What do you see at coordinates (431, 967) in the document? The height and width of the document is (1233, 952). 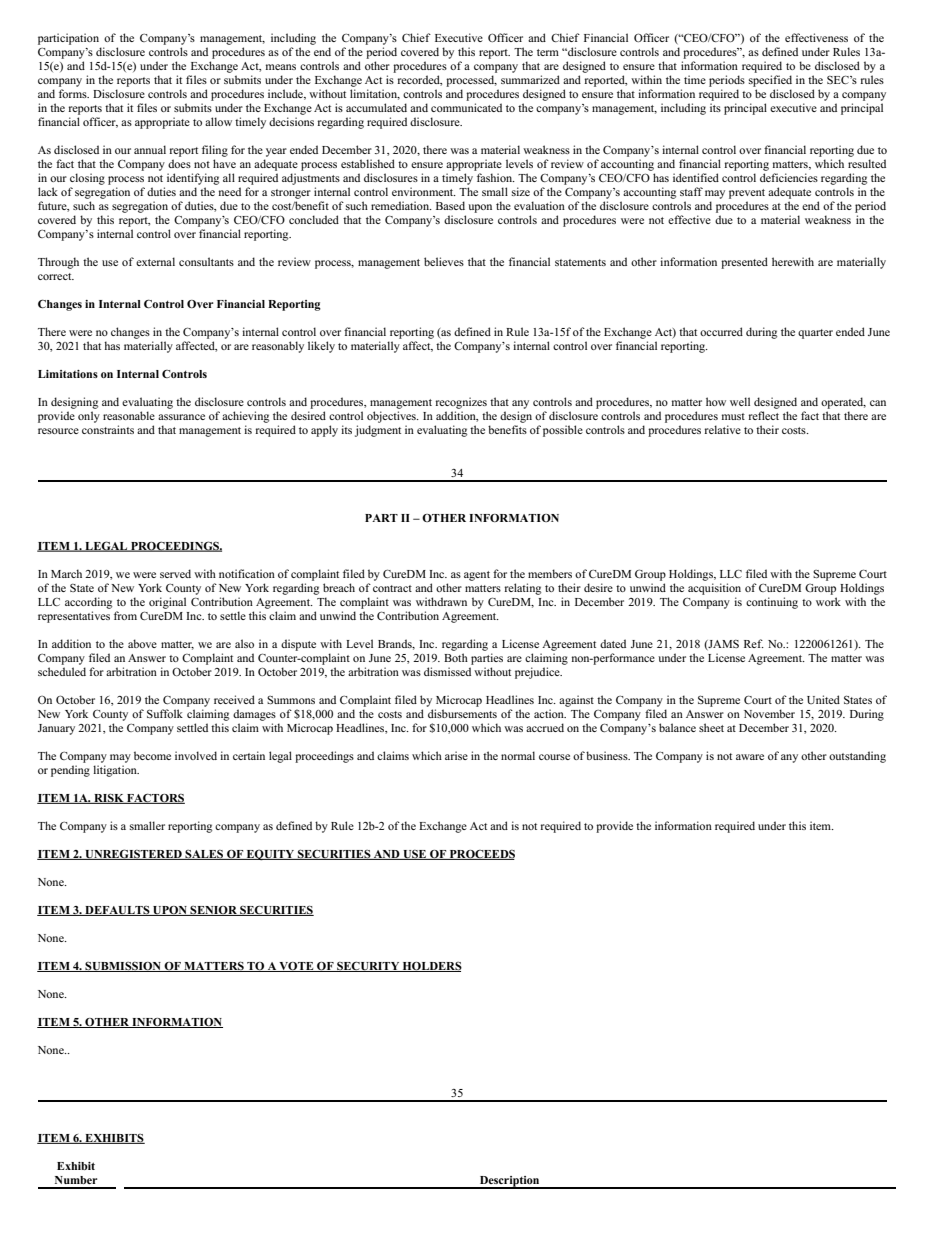 I see `HOLDERS` at bounding box center [431, 967].
